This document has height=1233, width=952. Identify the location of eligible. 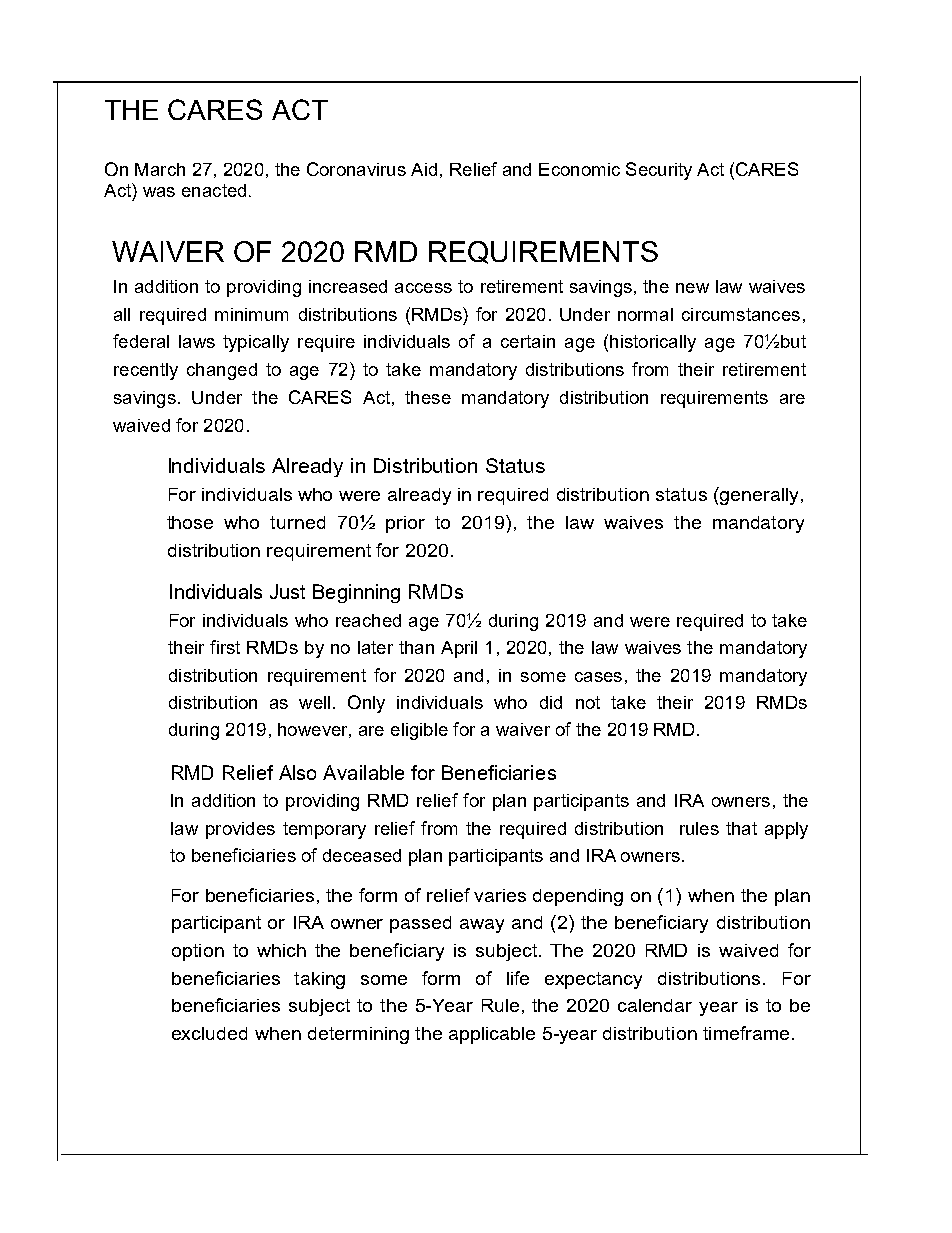
(419, 731).
